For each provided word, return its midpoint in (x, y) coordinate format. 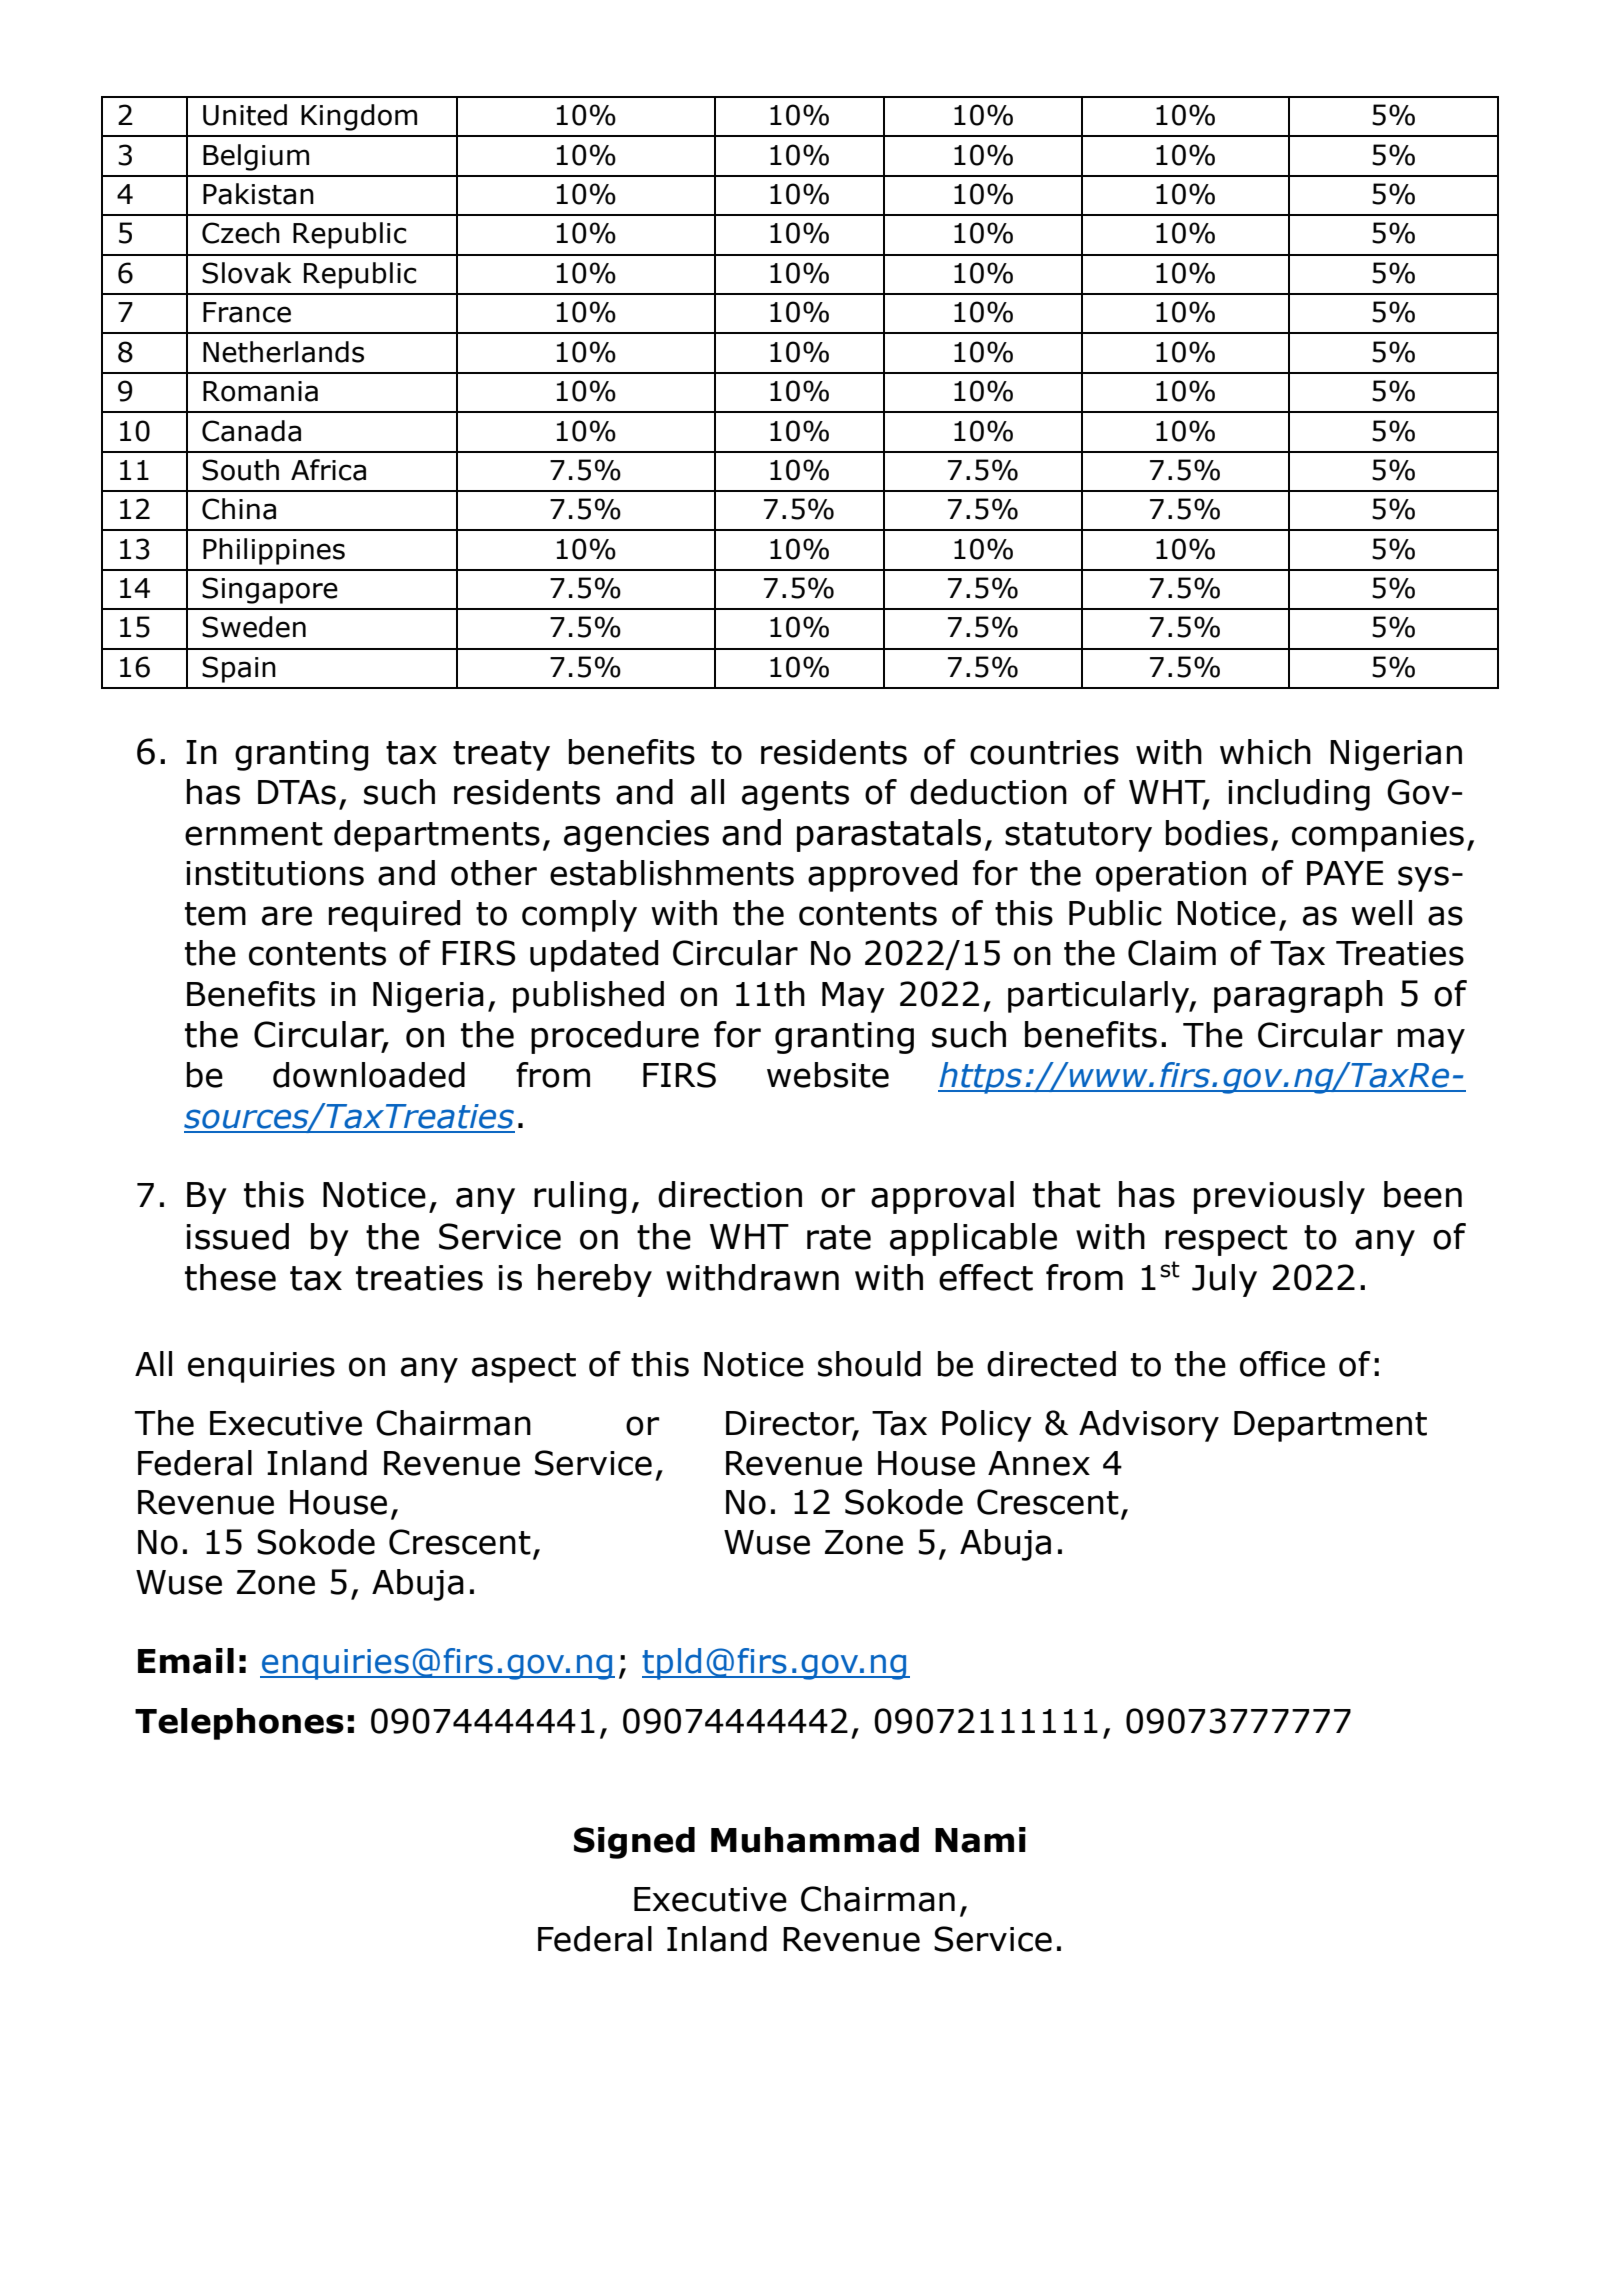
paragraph (1298, 996)
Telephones (239, 1724)
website (828, 1075)
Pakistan (258, 194)
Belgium (256, 157)
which (1265, 752)
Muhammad (815, 1840)
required (394, 916)
